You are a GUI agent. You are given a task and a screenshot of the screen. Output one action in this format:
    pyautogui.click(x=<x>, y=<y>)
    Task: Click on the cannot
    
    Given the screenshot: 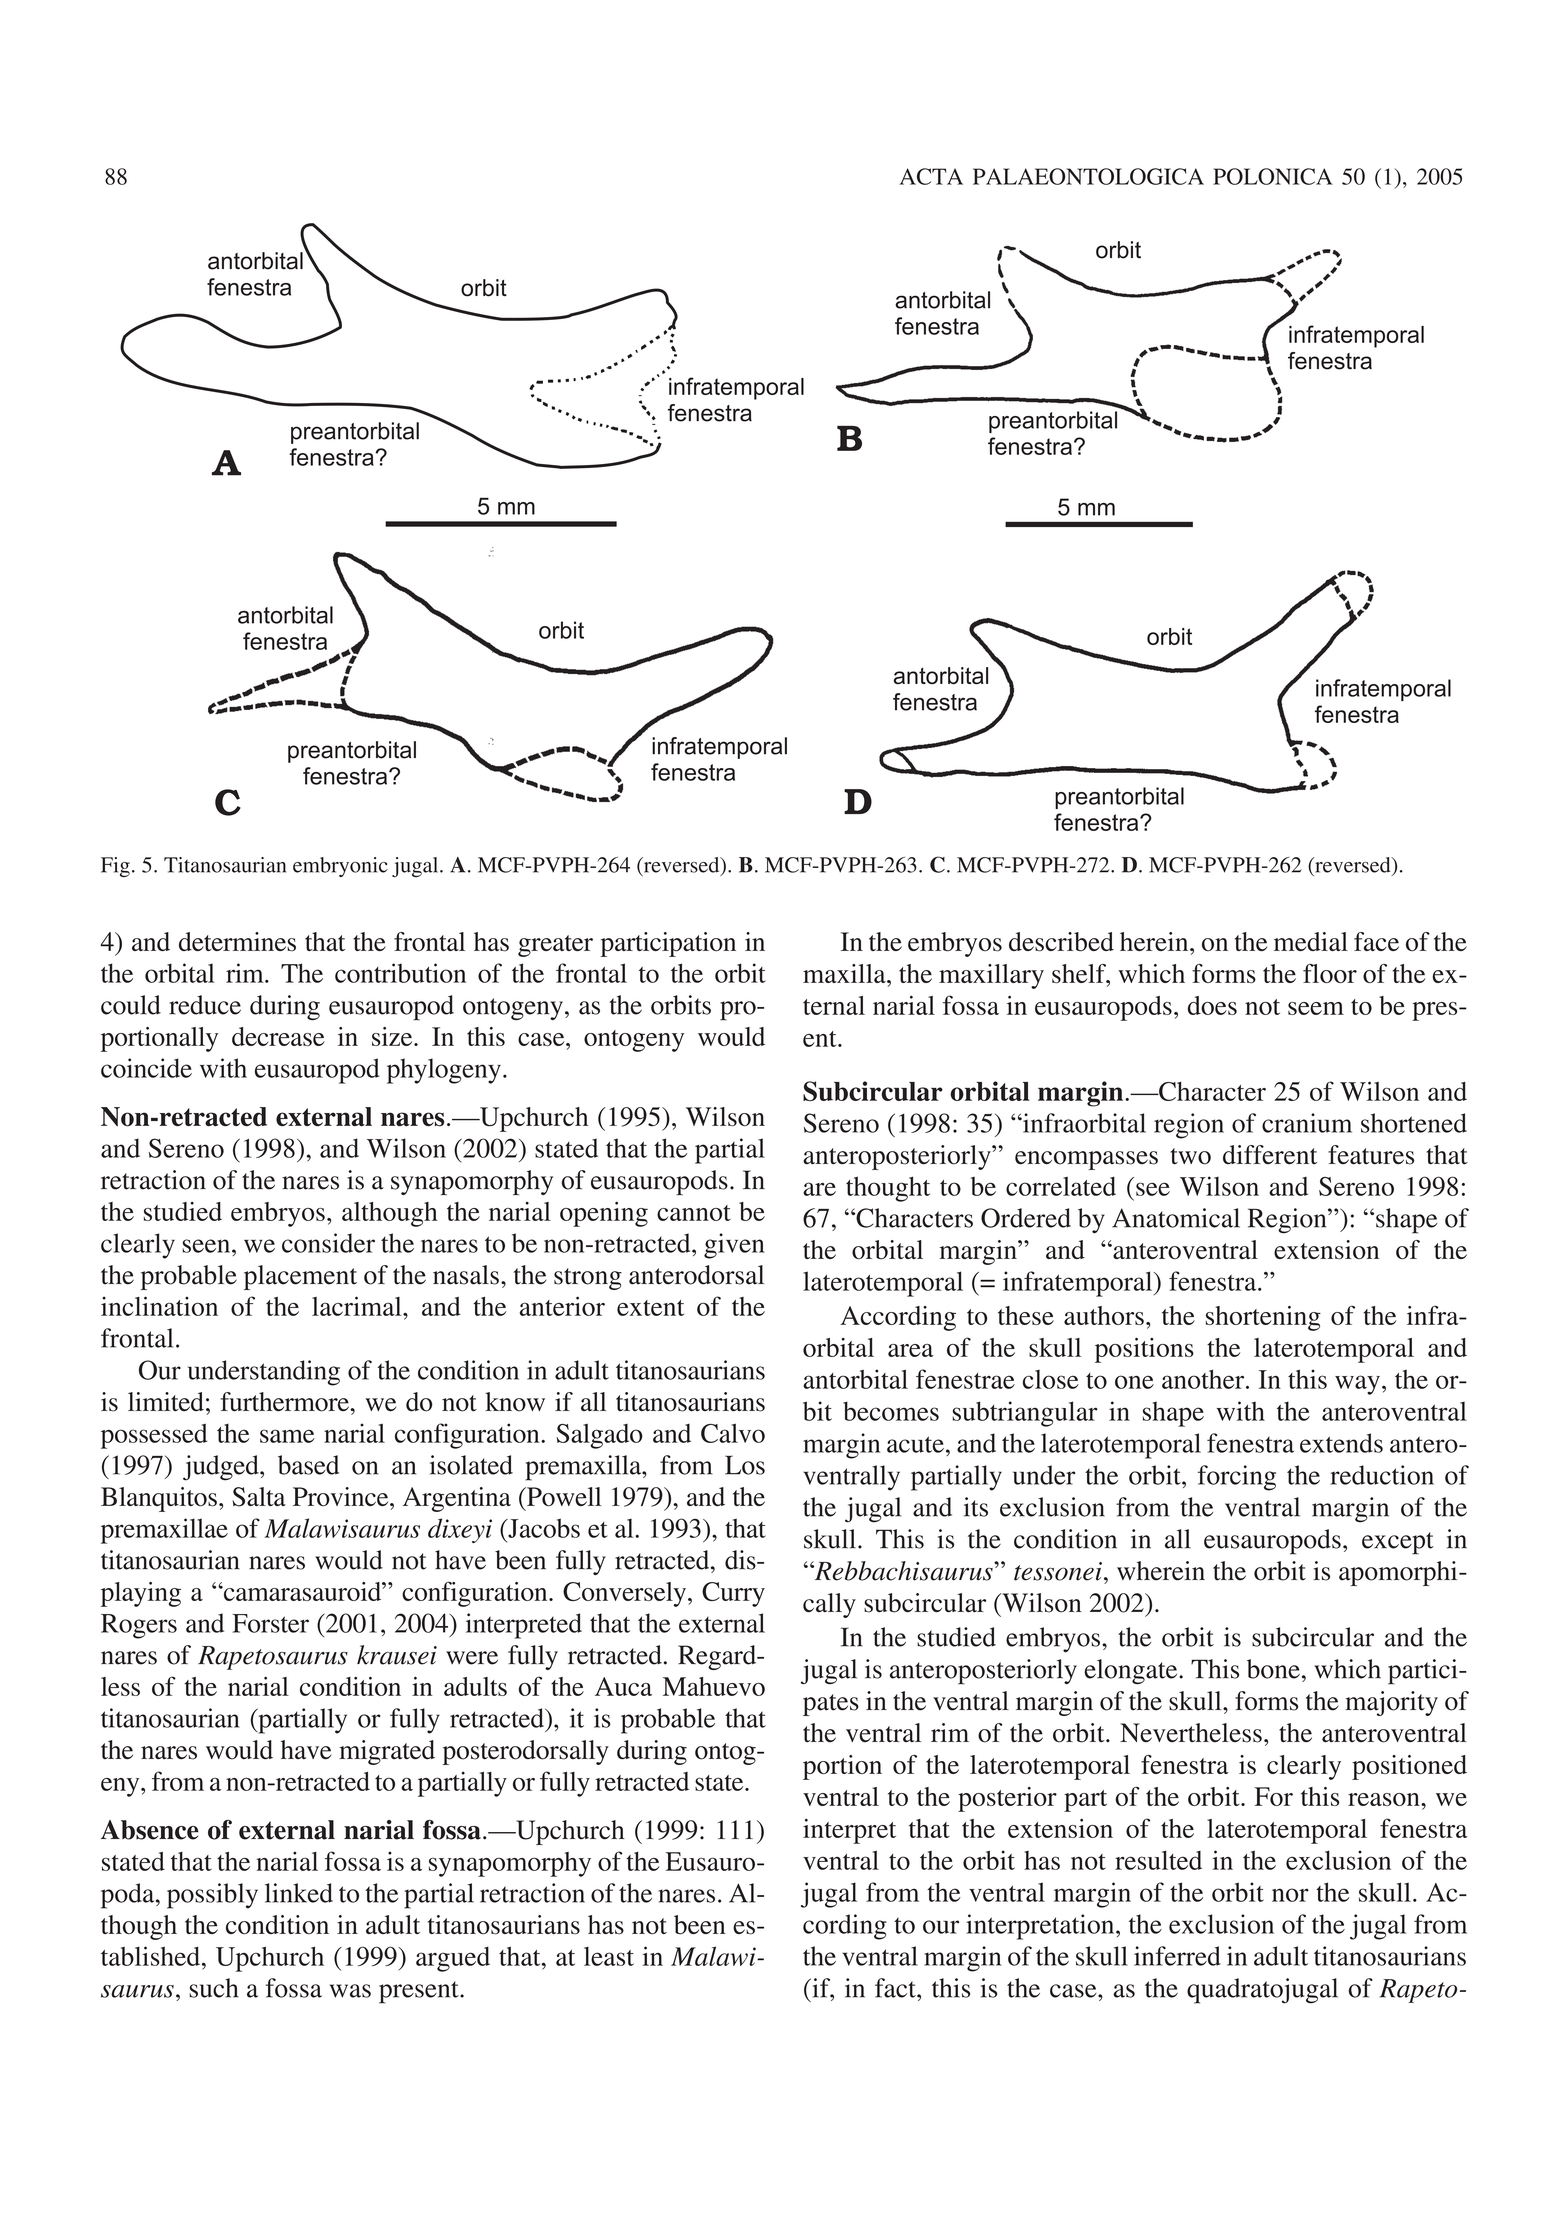 What is the action you would take?
    pyautogui.click(x=694, y=1213)
